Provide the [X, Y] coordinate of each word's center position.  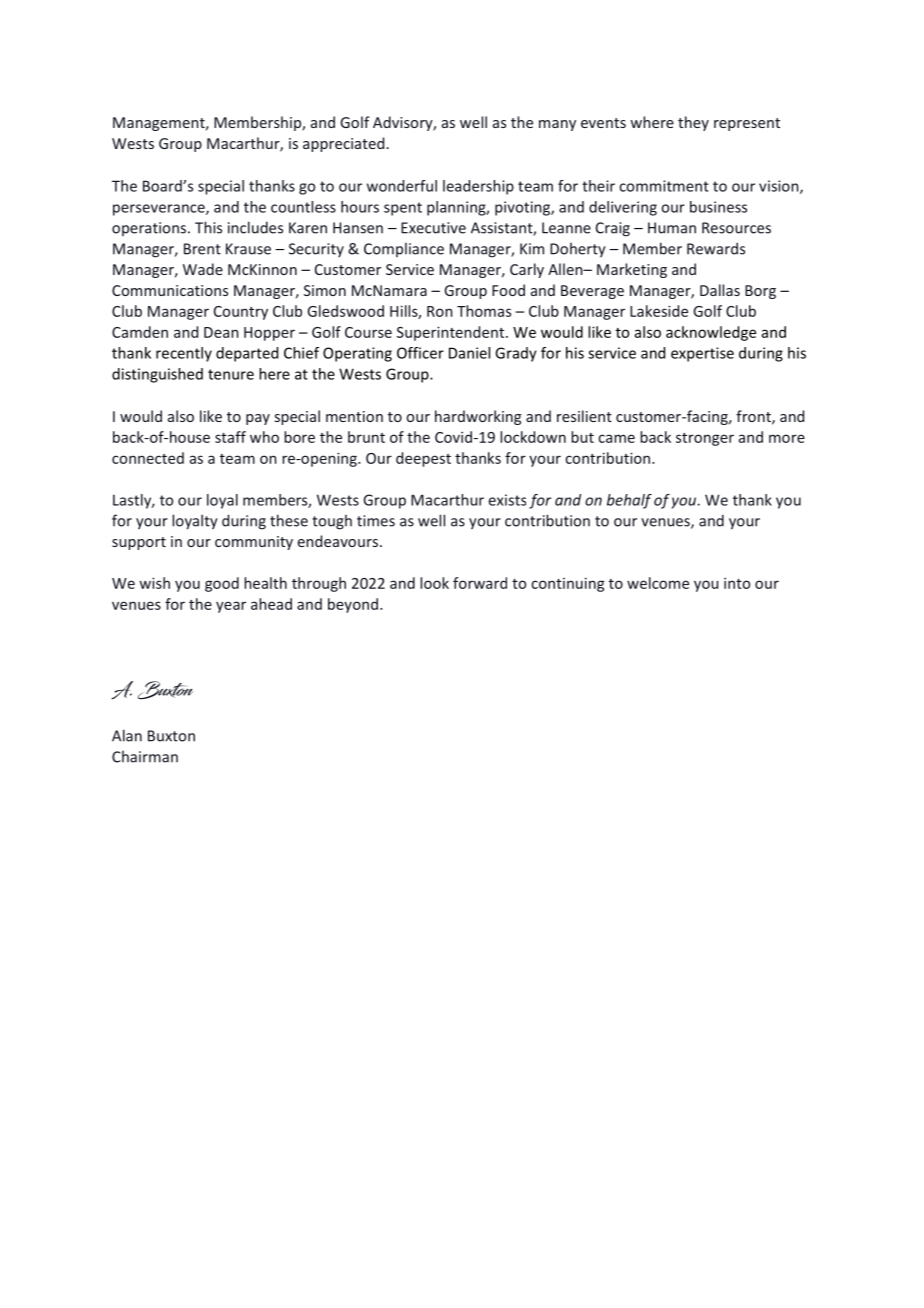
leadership [478, 187]
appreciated [343, 144]
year [231, 607]
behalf [629, 501]
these [289, 520]
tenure [231, 374]
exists [507, 500]
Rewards [716, 248]
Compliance [404, 250]
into [737, 583]
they [693, 123]
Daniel [469, 353]
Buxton [171, 736]
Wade [203, 269]
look [434, 583]
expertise [702, 354]
